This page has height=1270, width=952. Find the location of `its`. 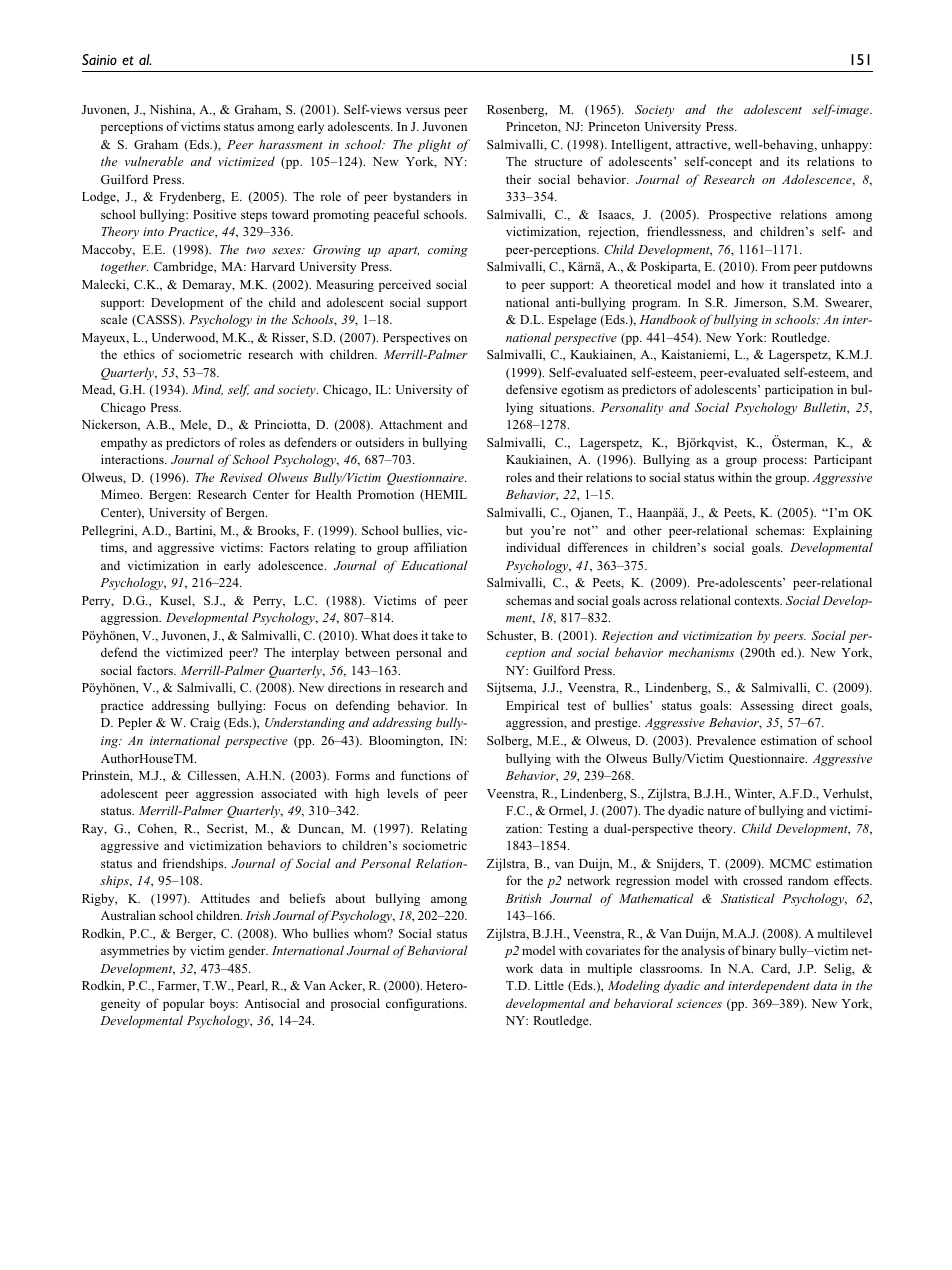

its is located at coordinates (793, 161).
